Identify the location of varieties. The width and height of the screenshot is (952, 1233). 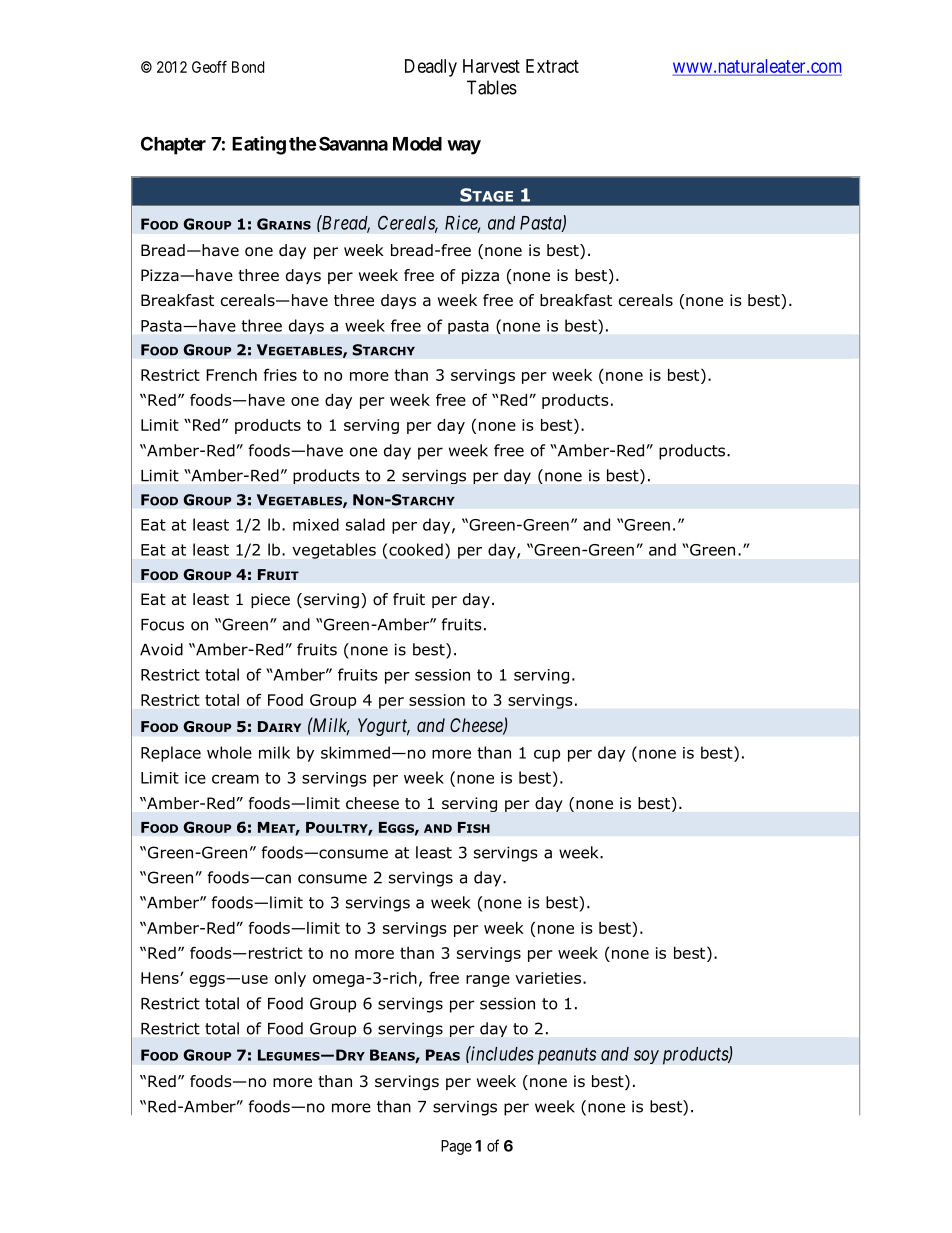
(548, 978).
